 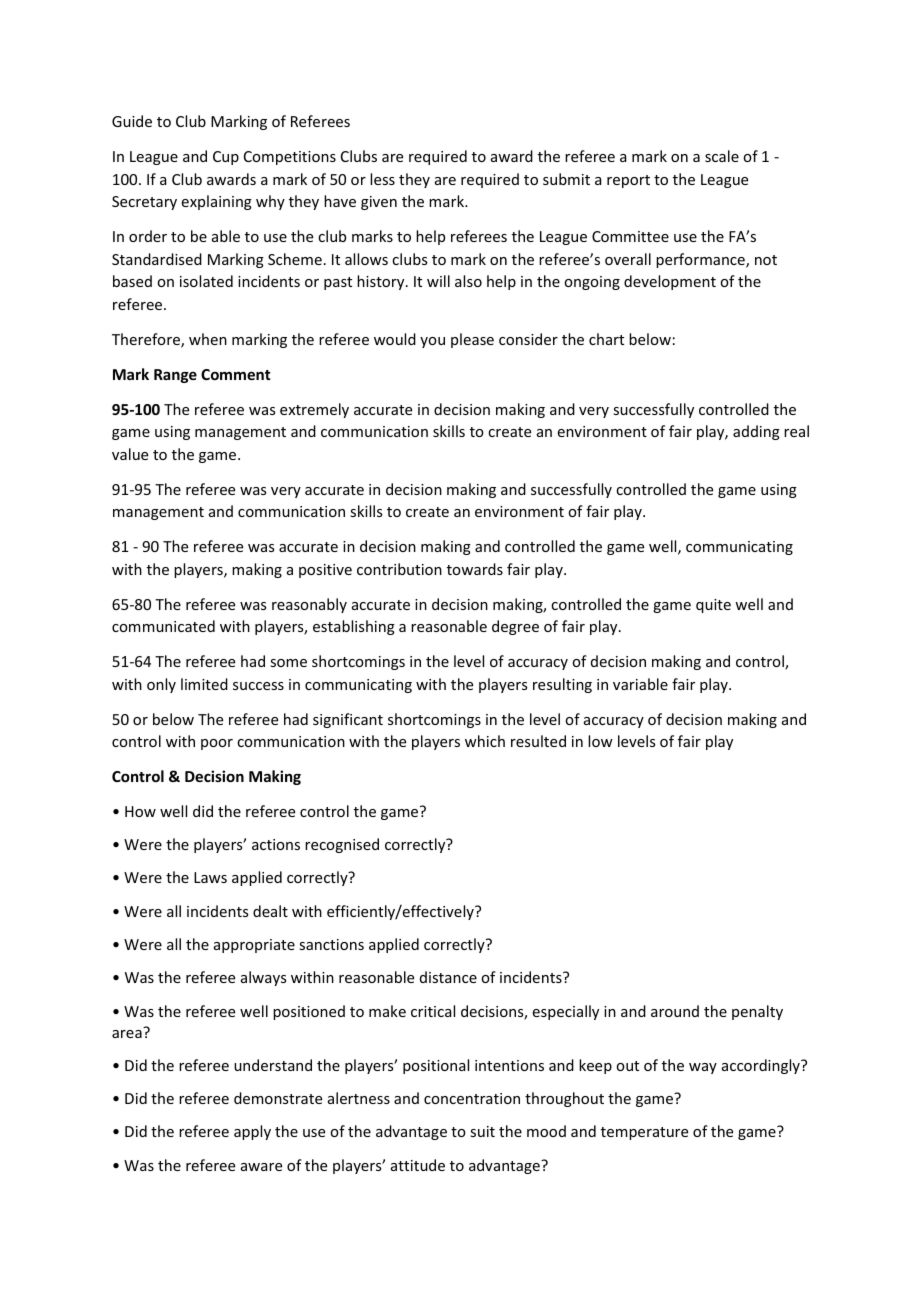 I want to click on Cup, so click(x=226, y=158).
